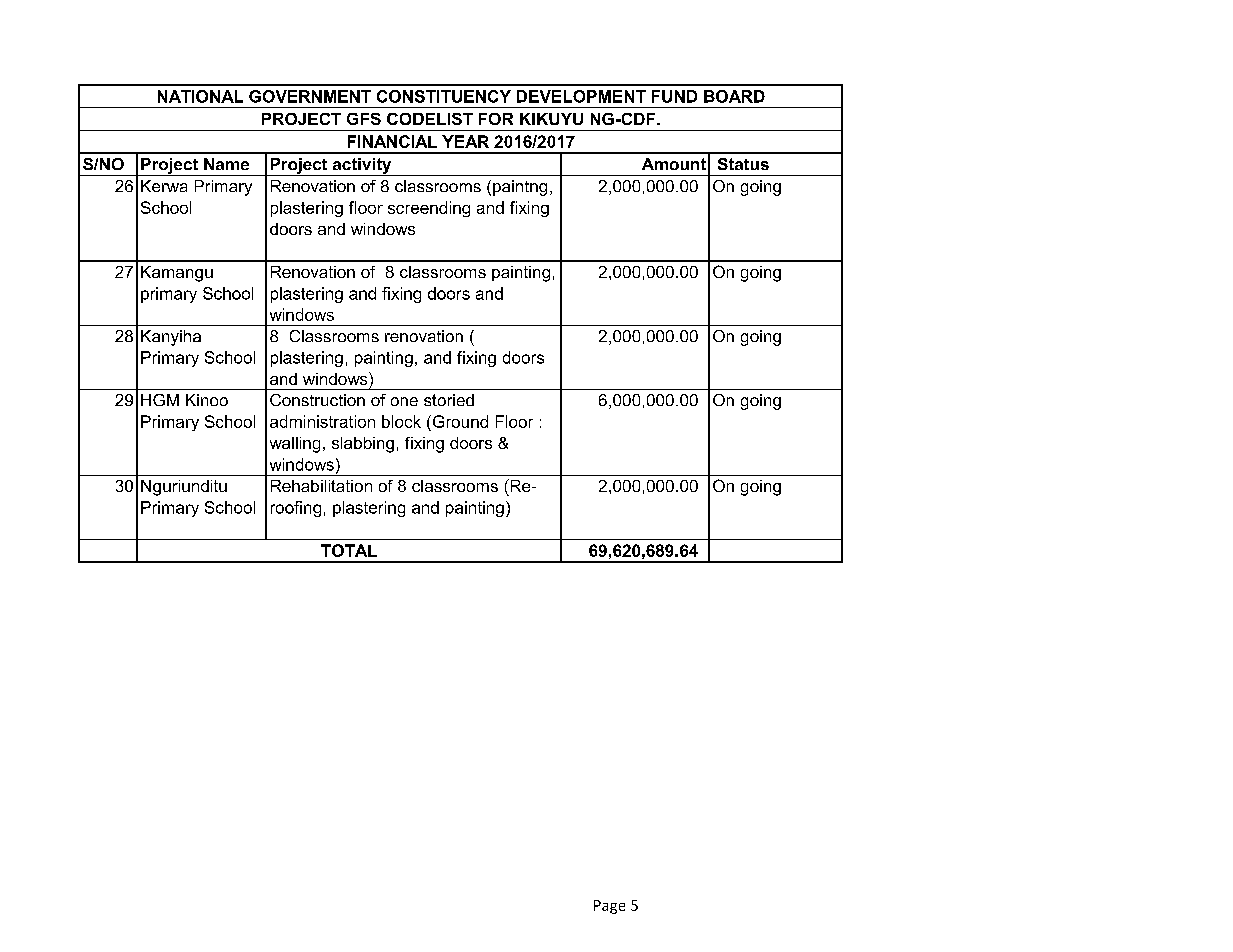 Image resolution: width=1233 pixels, height=952 pixels. What do you see at coordinates (321, 486) in the screenshot?
I see `Rehabilitation` at bounding box center [321, 486].
